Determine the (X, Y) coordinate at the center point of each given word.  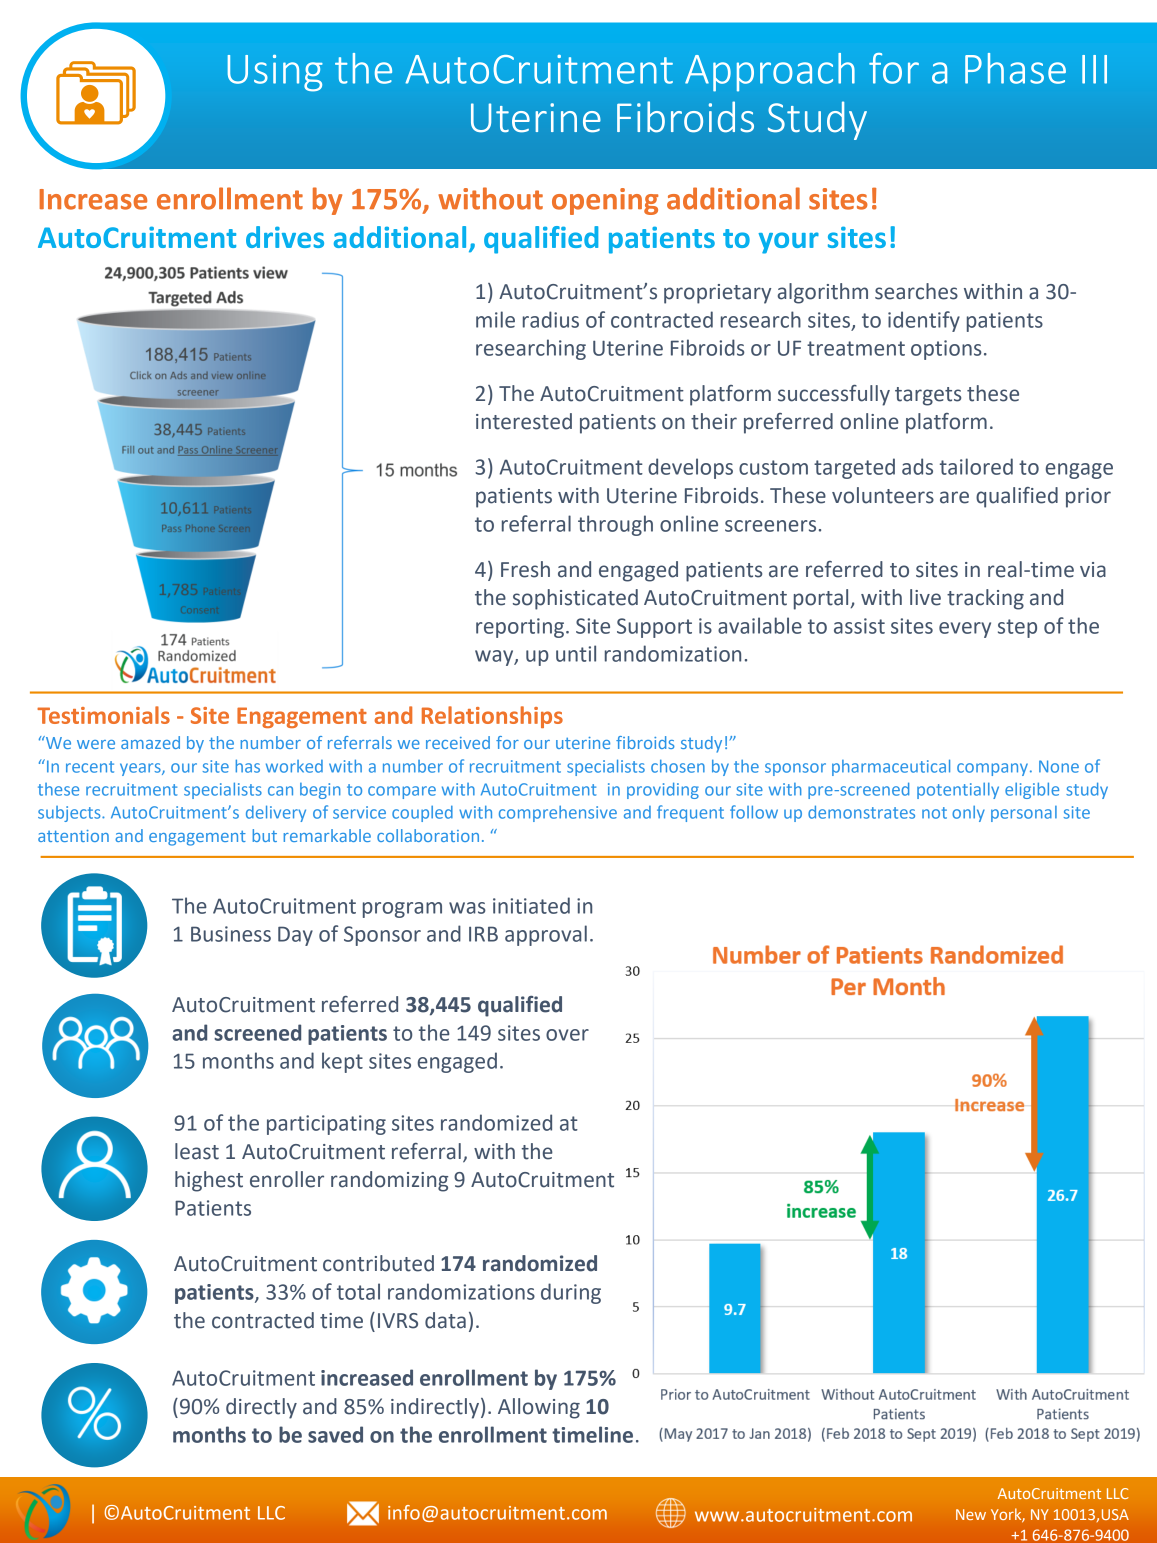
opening (605, 201)
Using (275, 73)
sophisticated (575, 599)
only (968, 814)
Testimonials (103, 715)
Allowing (539, 1408)
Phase (1015, 68)
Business (231, 934)
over (567, 1035)
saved (335, 1434)
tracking (985, 599)
